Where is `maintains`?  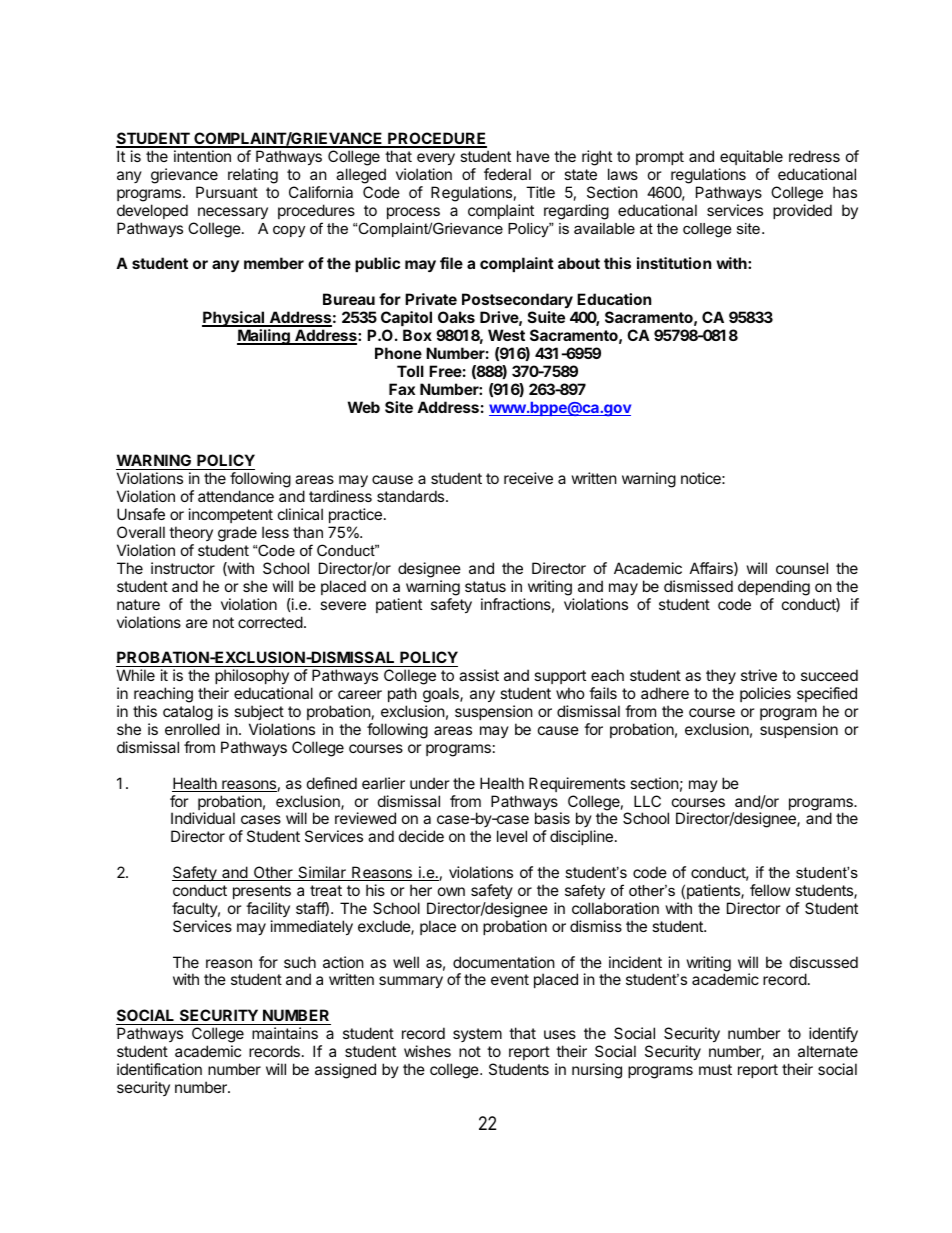
maintains is located at coordinates (285, 1033).
